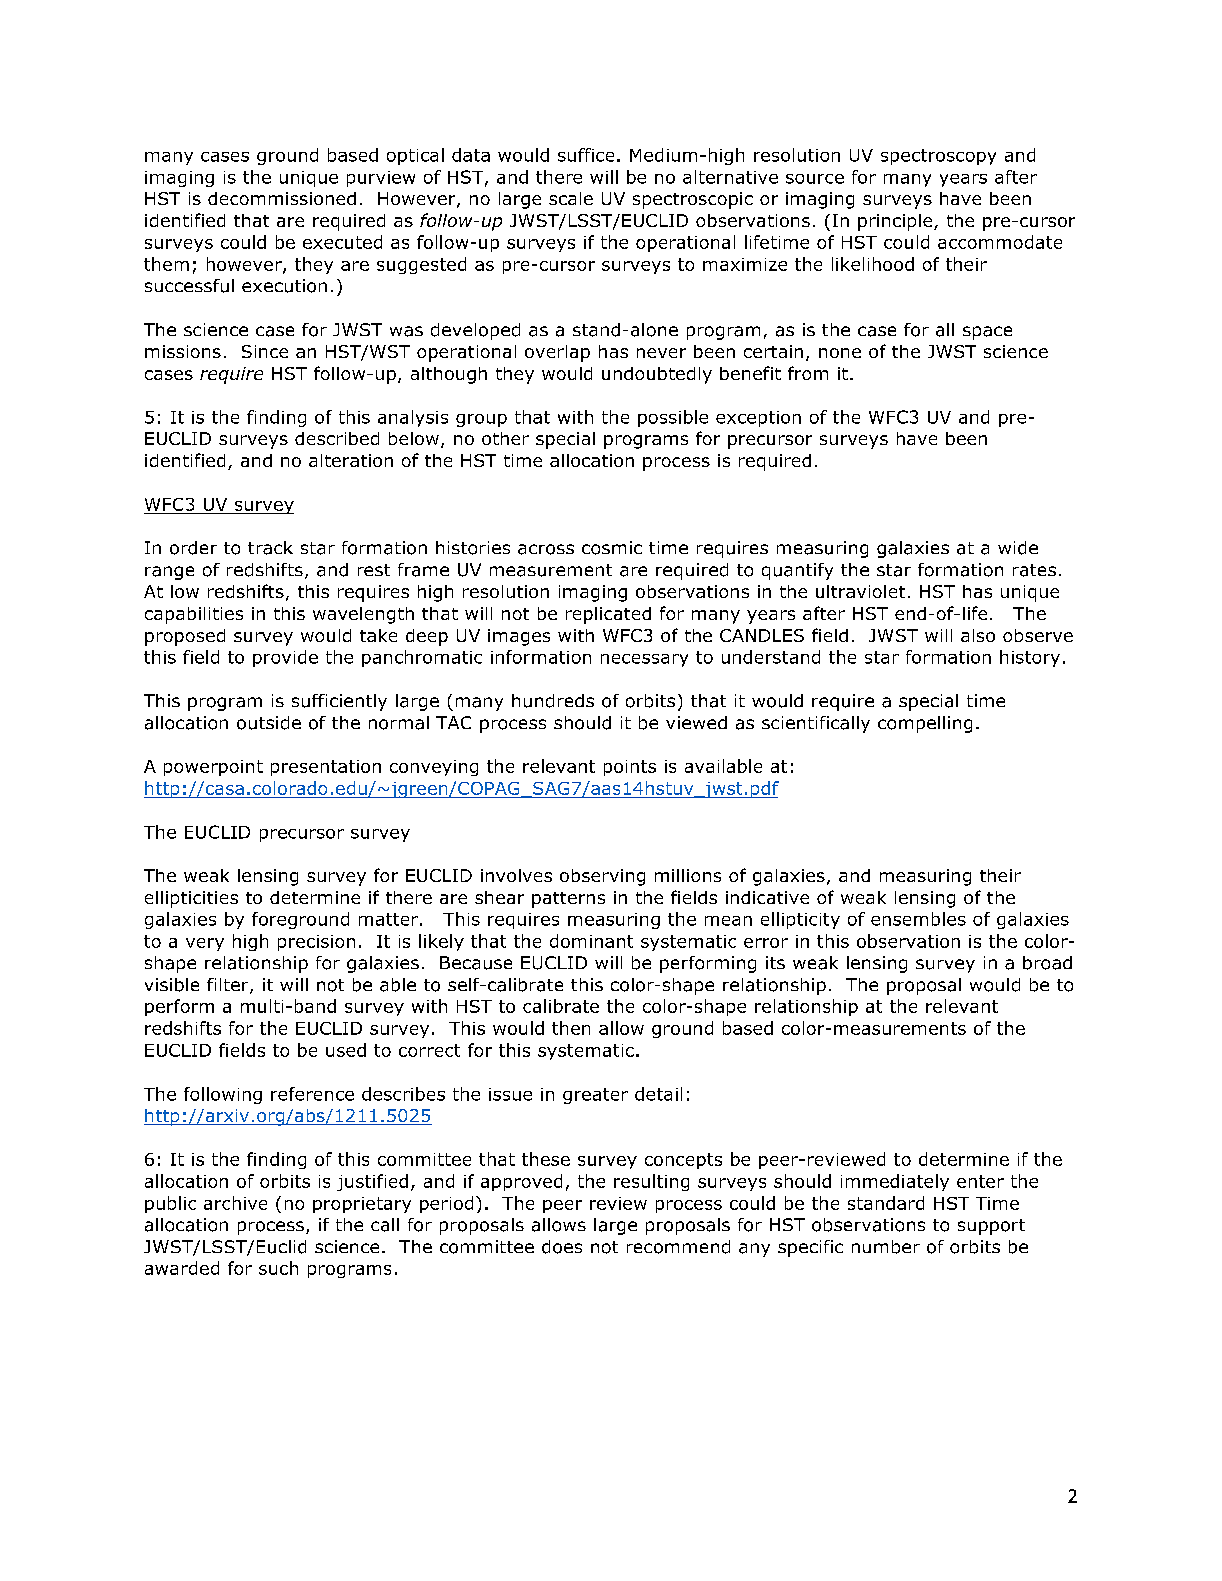 The image size is (1222, 1581). Describe the element at coordinates (991, 1227) in the image. I see `support` at that location.
